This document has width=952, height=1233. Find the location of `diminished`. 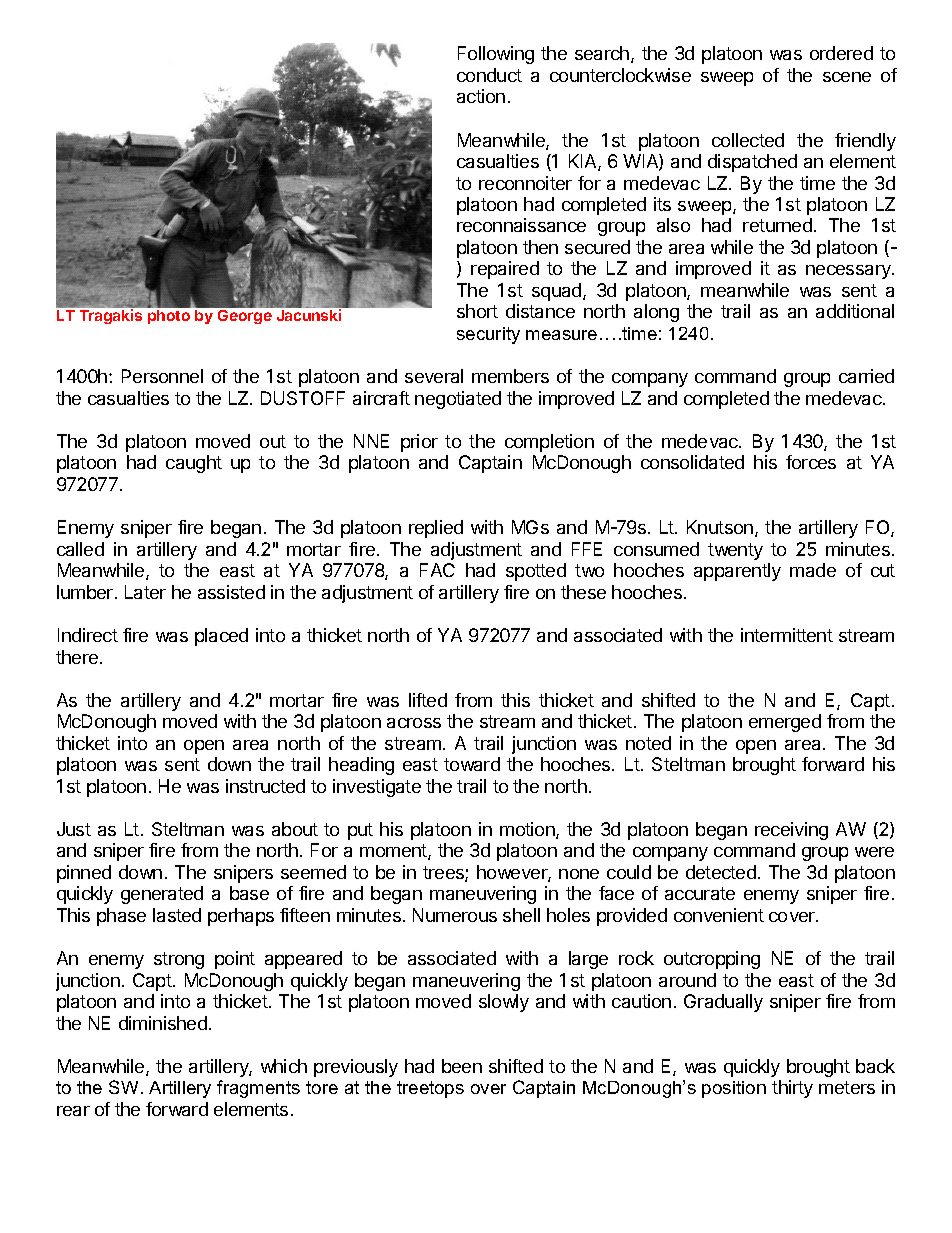

diminished is located at coordinates (163, 1023).
